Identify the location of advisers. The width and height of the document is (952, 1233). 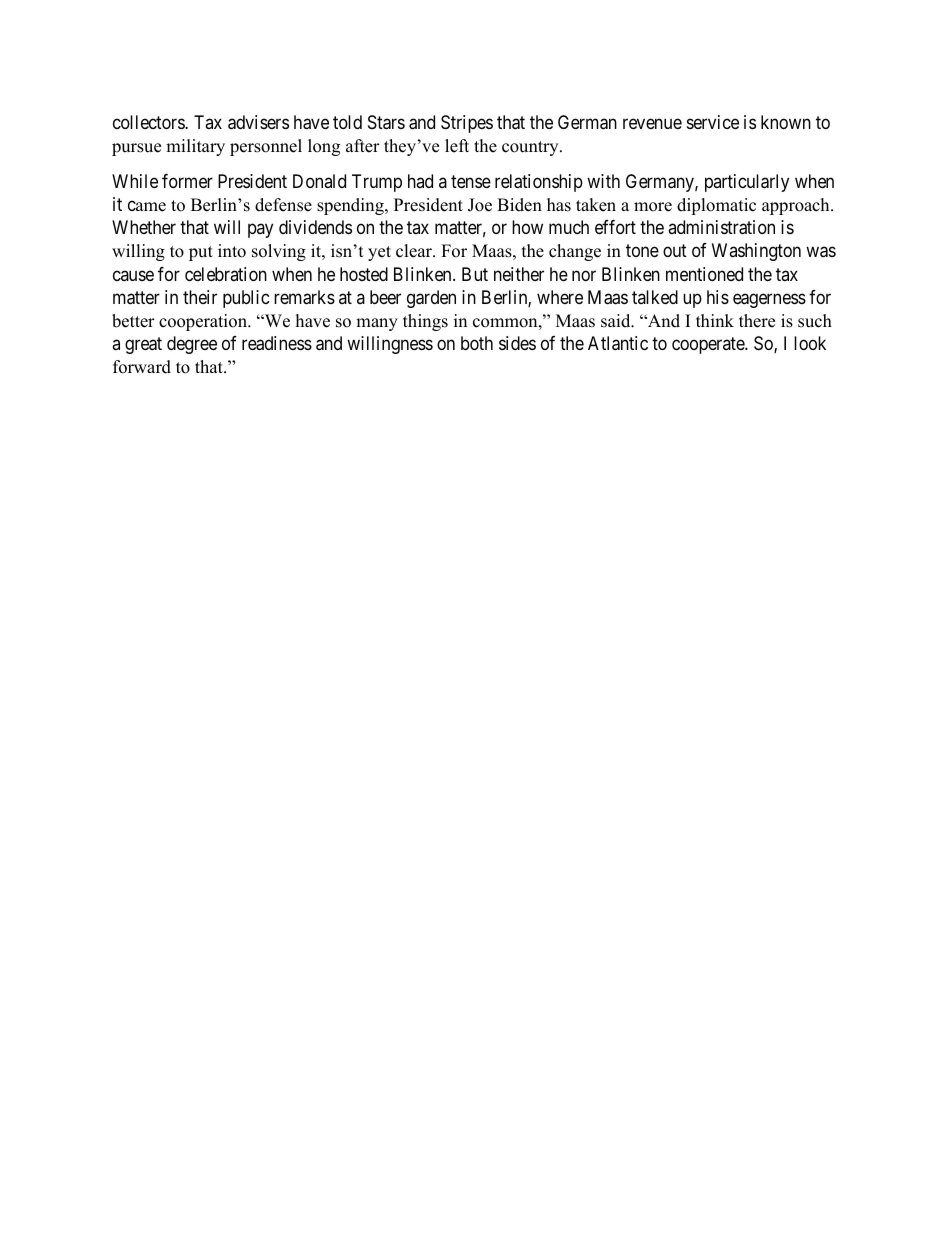
(258, 122).
